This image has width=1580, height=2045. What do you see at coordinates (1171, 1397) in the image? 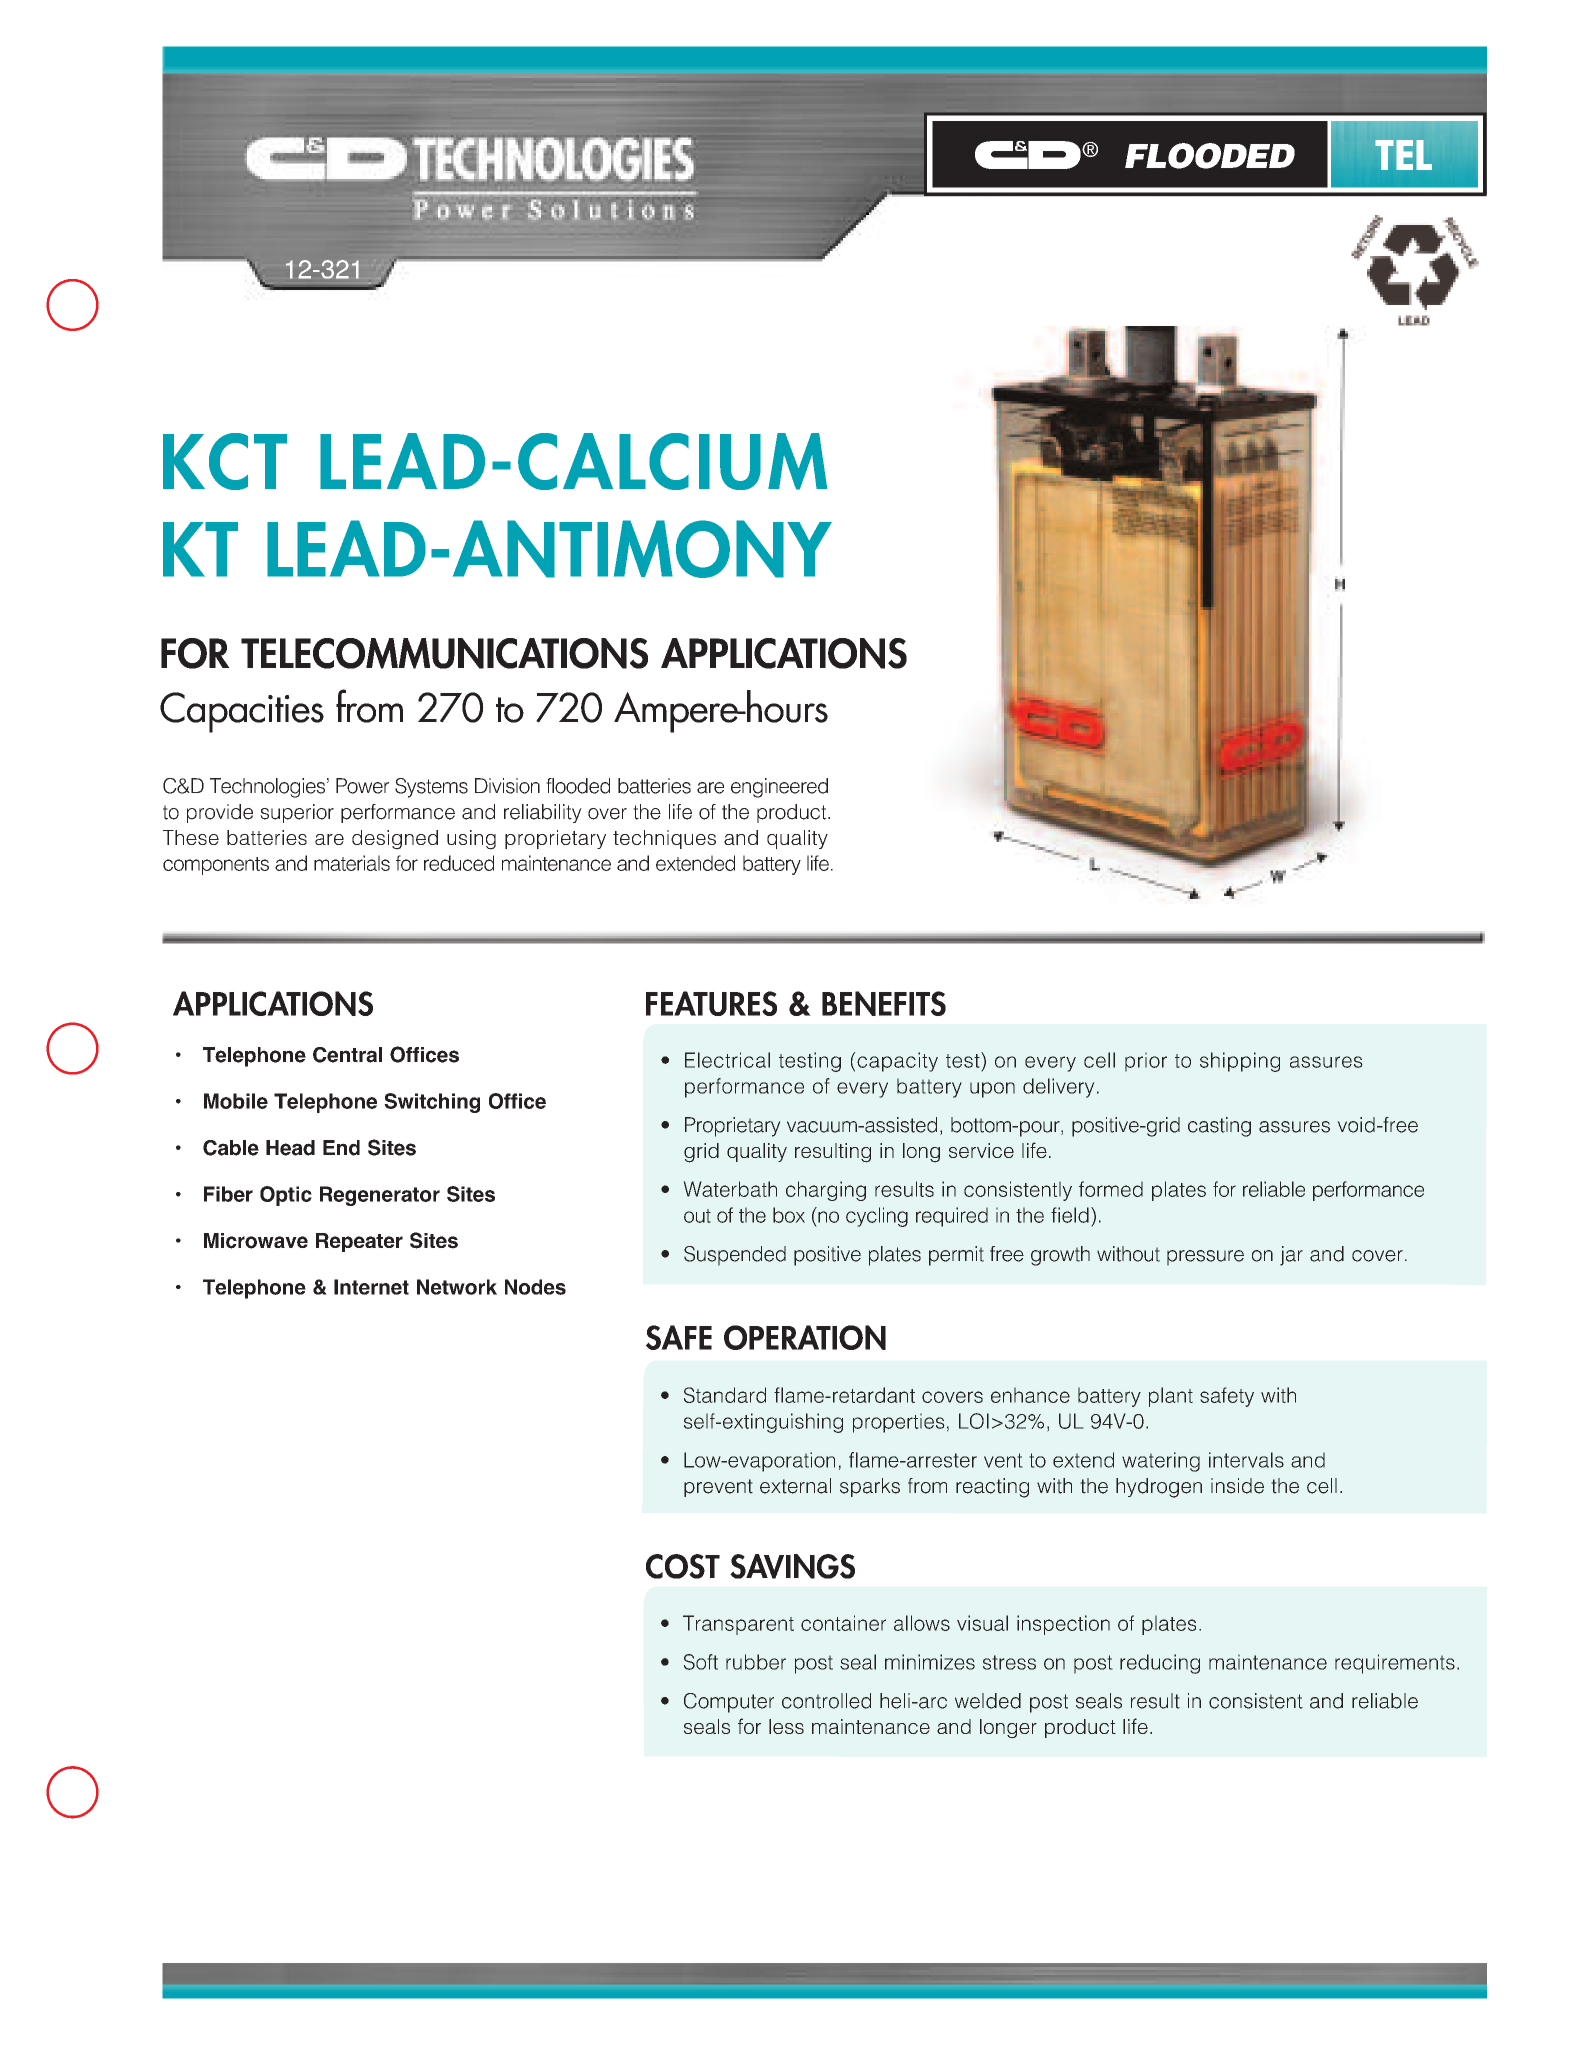
I see `plant` at bounding box center [1171, 1397].
